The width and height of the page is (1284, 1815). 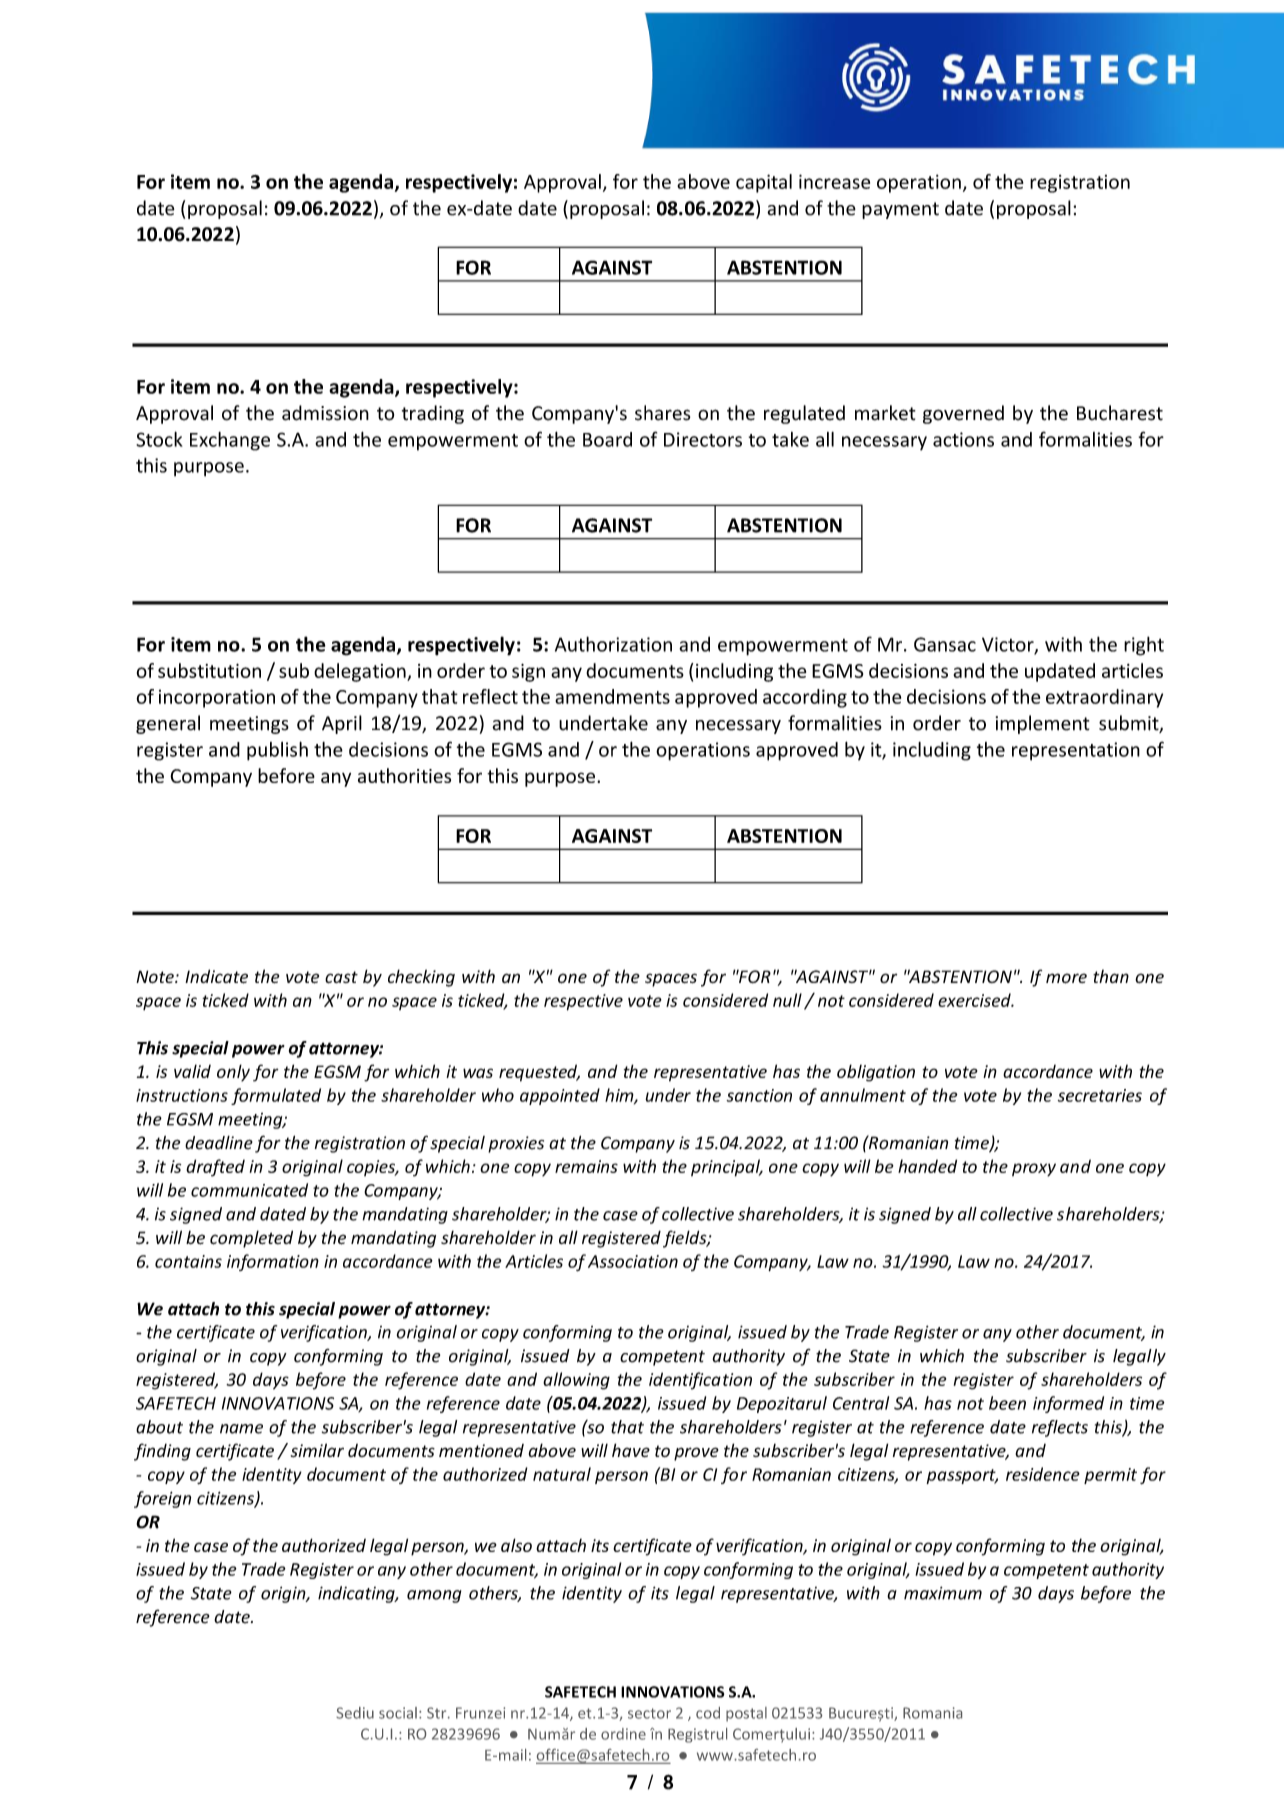 I want to click on communicated, so click(x=249, y=1190).
